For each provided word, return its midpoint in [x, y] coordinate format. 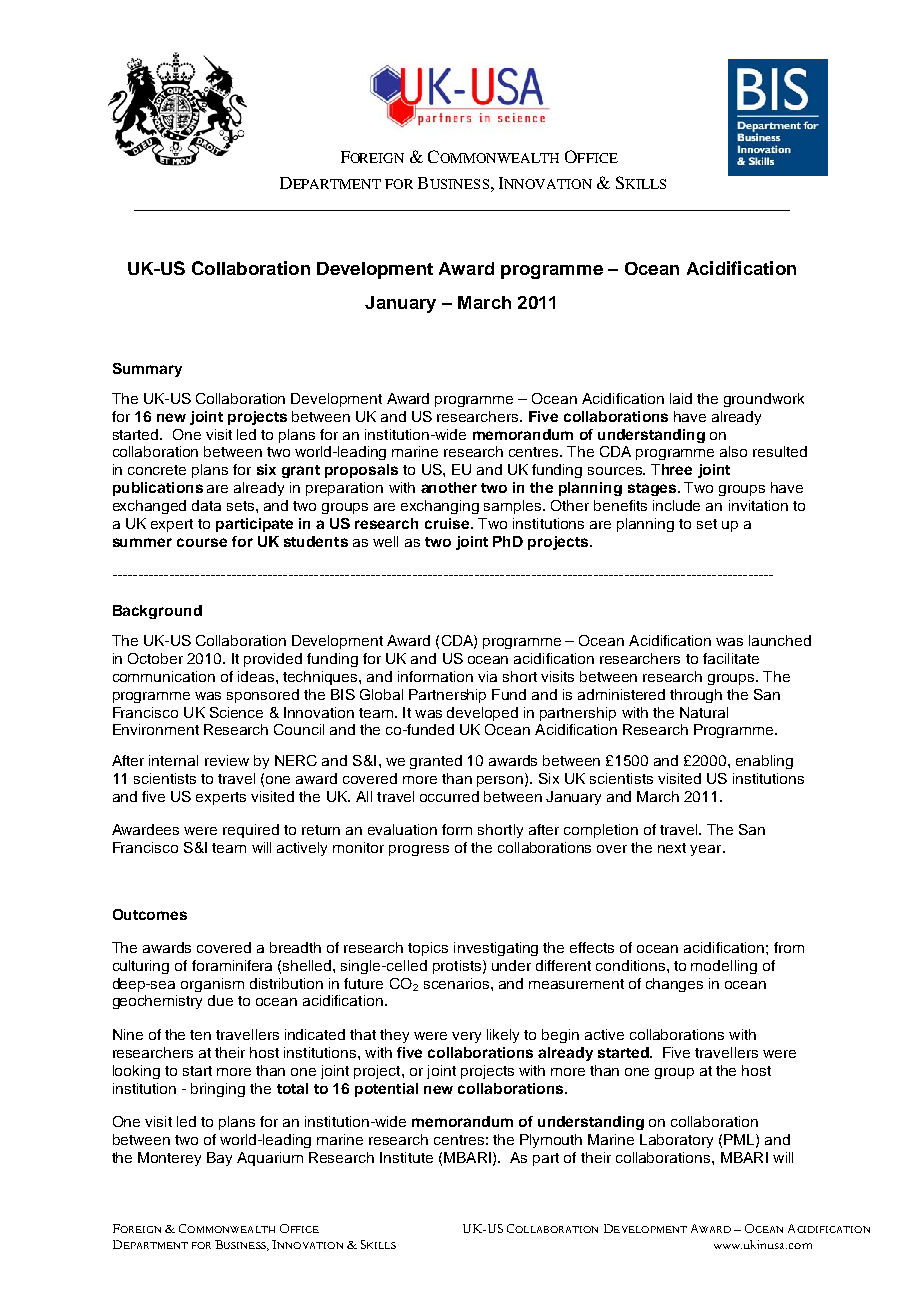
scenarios [458, 983]
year [707, 850]
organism [212, 985]
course [202, 542]
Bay [219, 1159]
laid [681, 398]
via [487, 676]
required [251, 831]
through [696, 696]
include [676, 505]
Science [236, 712]
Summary [147, 370]
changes [674, 985]
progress [419, 850]
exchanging [440, 507]
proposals [361, 471]
